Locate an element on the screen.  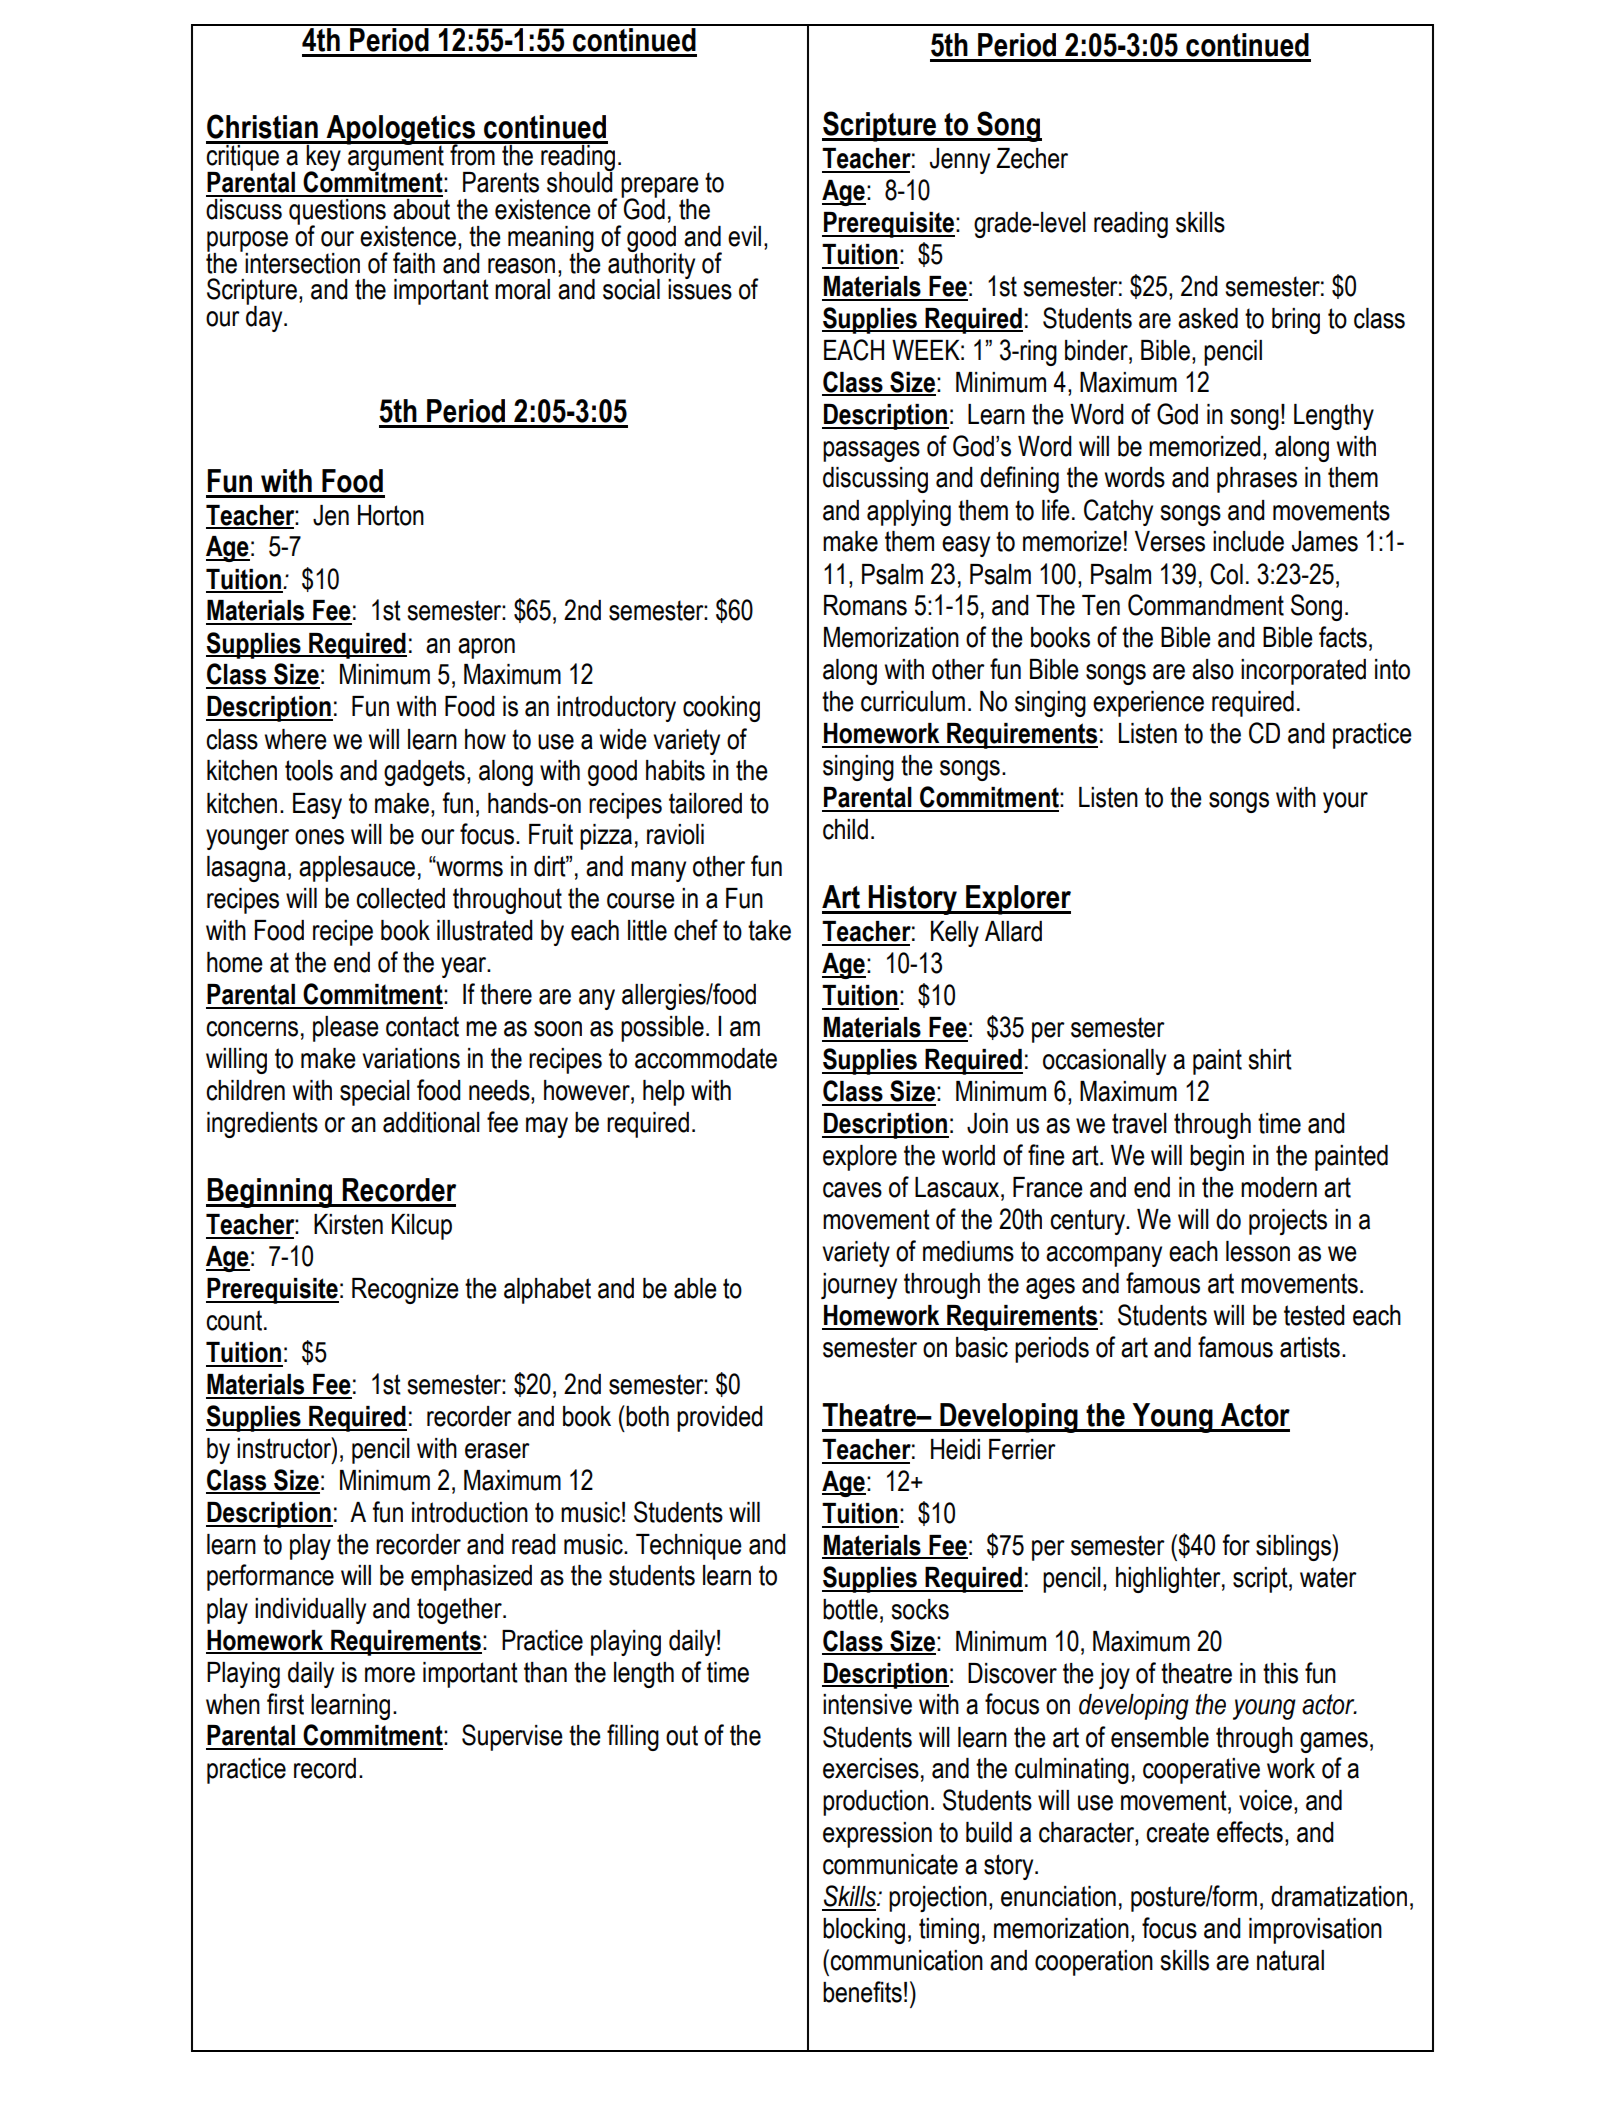
journey is located at coordinates (859, 1286).
